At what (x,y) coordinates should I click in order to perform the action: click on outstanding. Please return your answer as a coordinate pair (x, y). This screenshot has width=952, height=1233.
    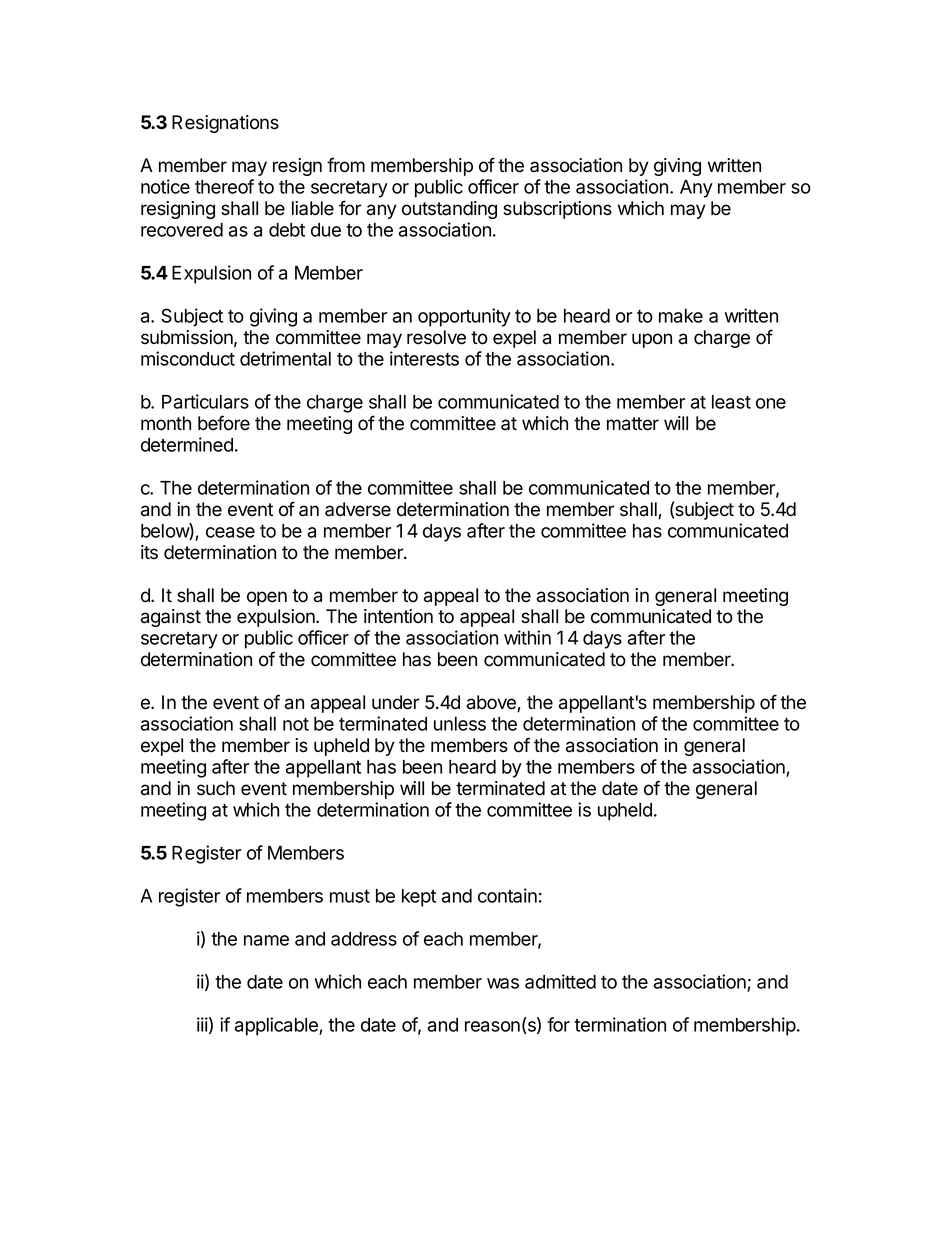
    Looking at the image, I should click on (449, 210).
